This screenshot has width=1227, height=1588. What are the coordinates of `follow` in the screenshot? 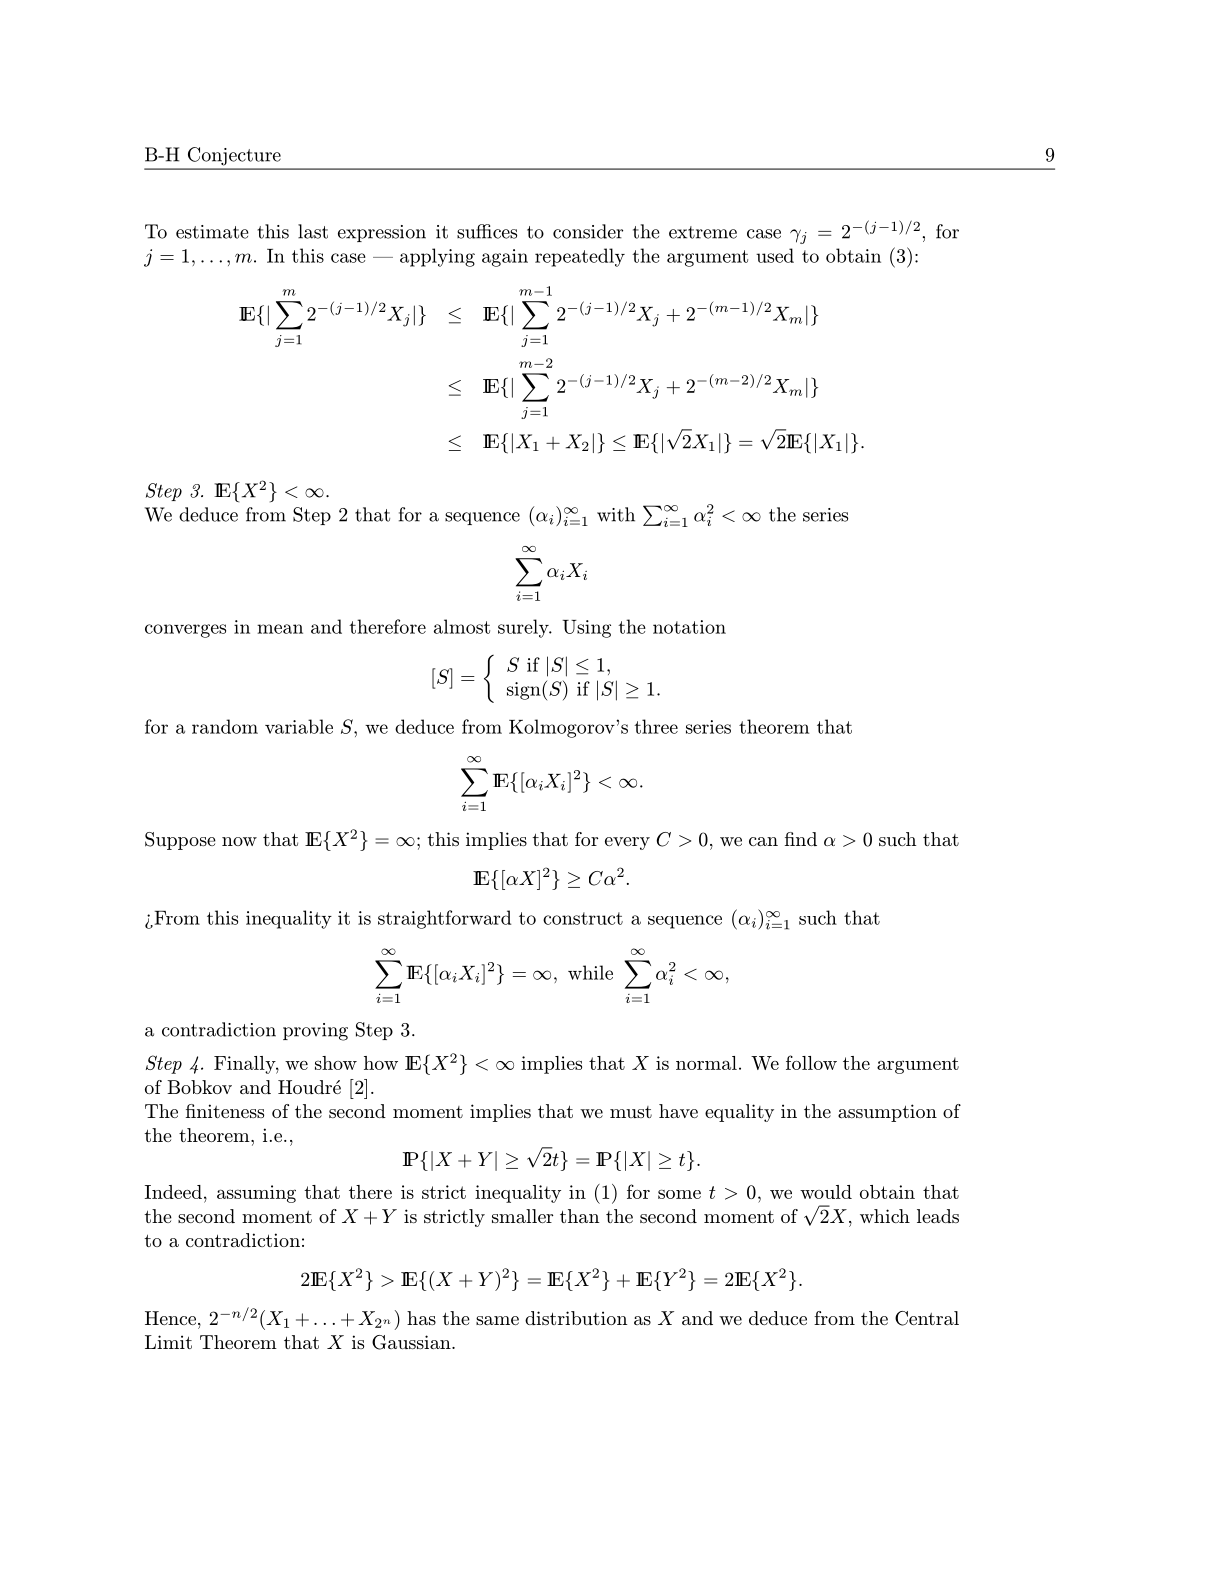 It's located at (811, 1062).
